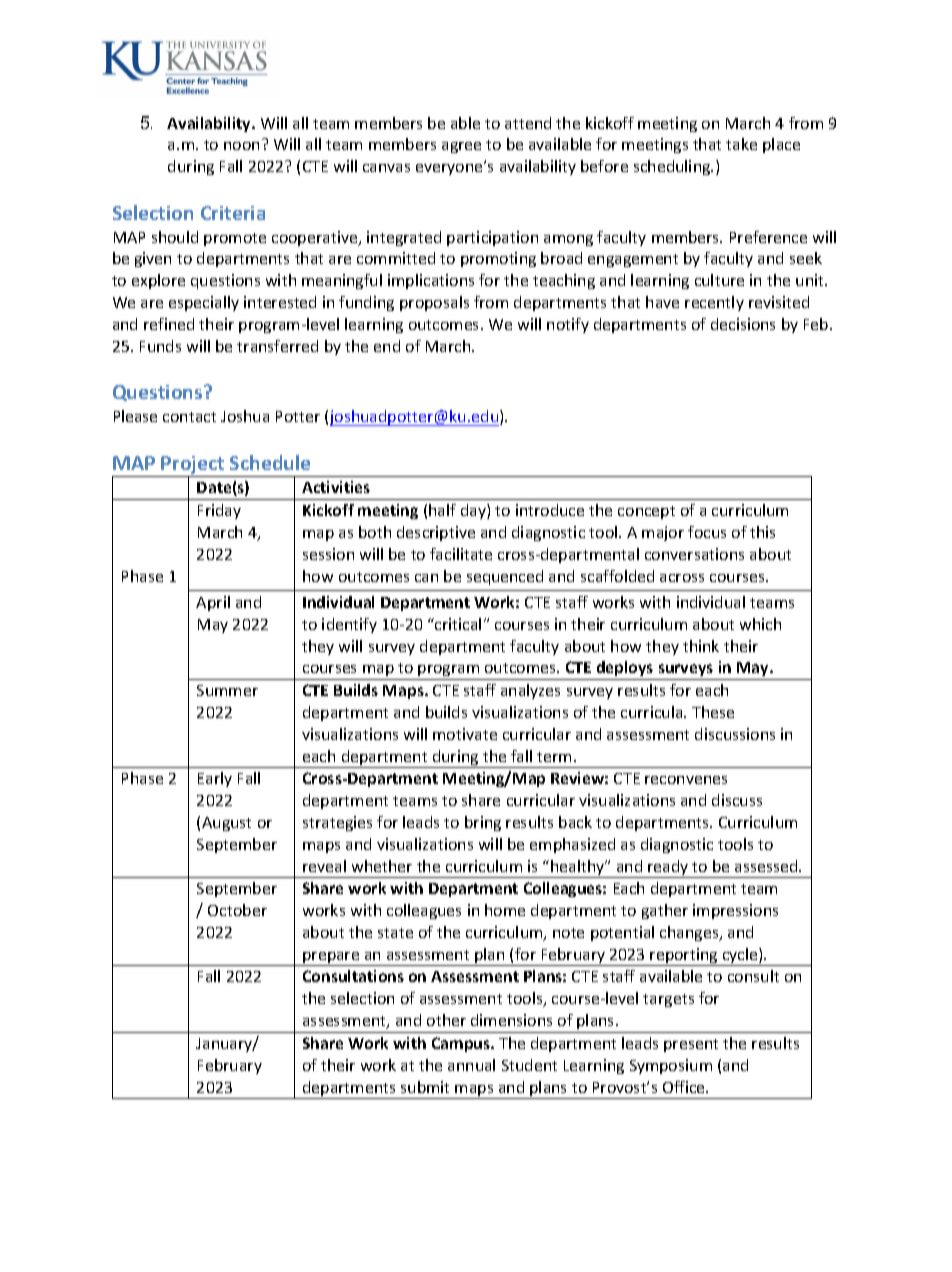 The width and height of the screenshot is (952, 1272). I want to click on prepare, so click(331, 959).
